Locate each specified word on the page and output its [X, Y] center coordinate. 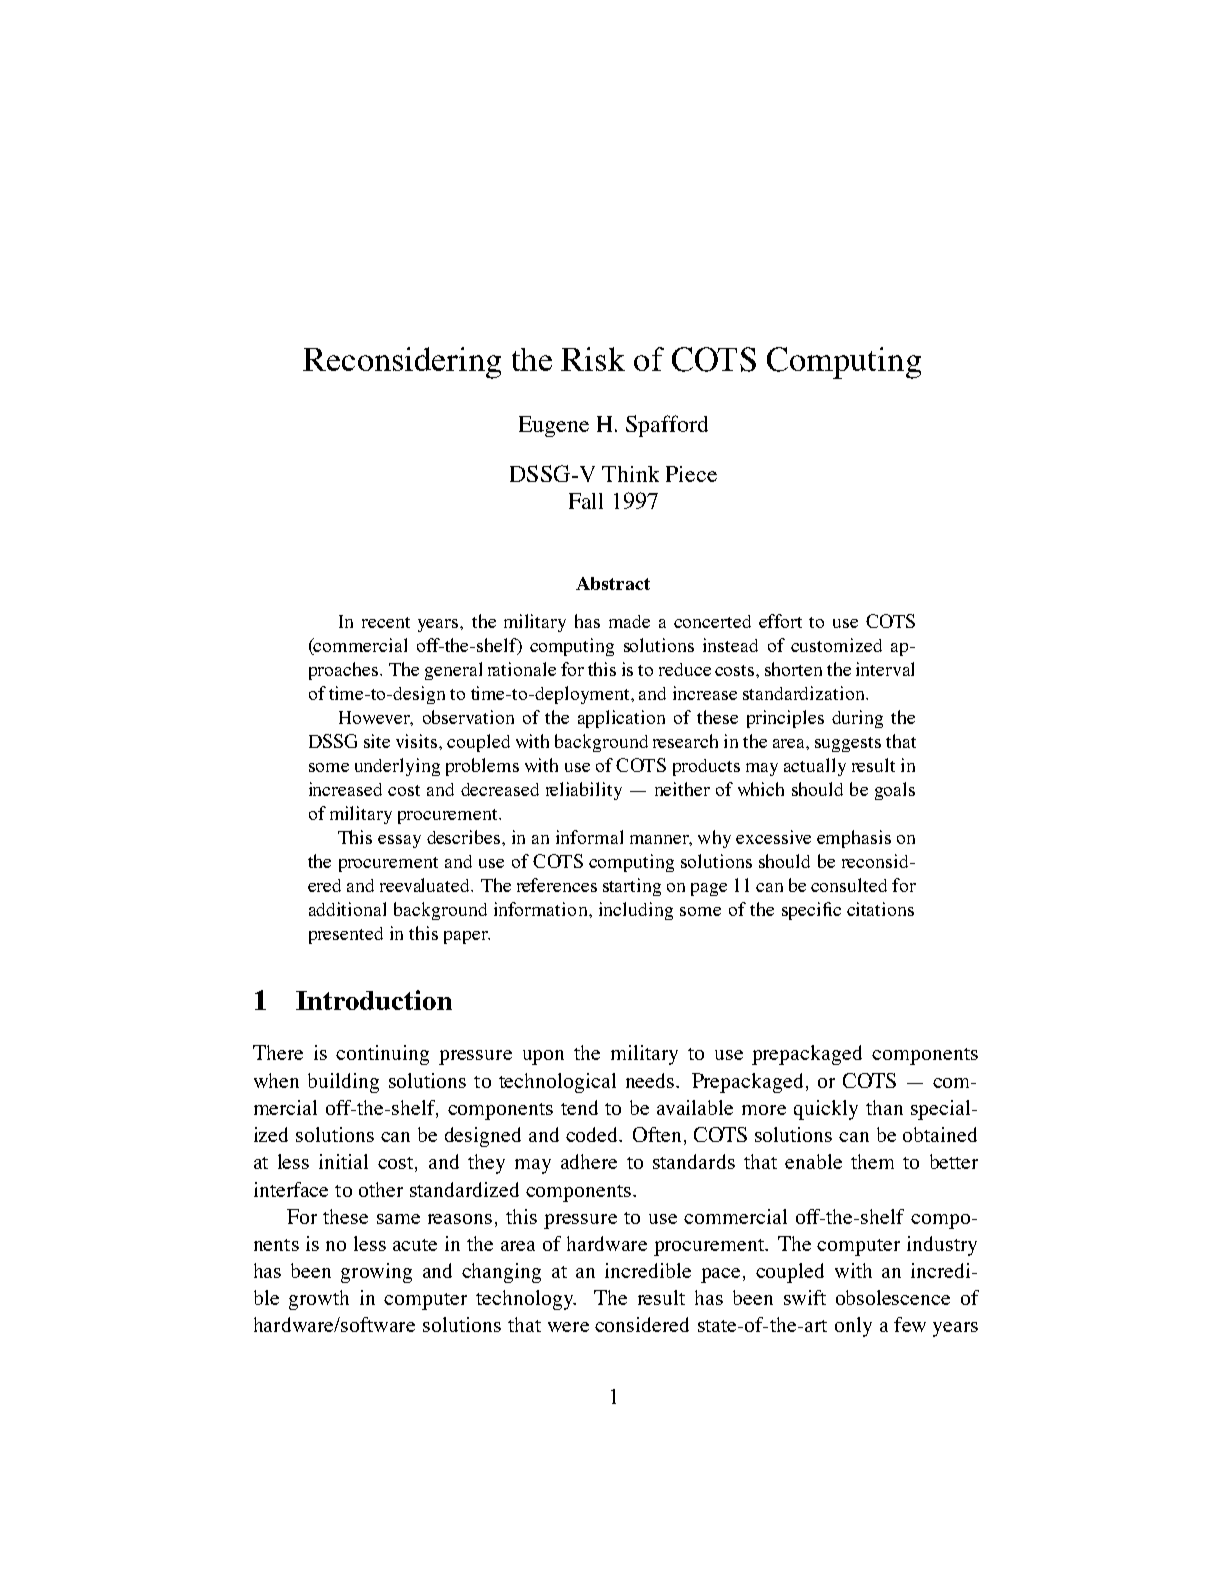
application [621, 719]
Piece [691, 474]
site [377, 741]
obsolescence [893, 1297]
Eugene [554, 426]
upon [543, 1057]
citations [880, 909]
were [568, 1327]
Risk [593, 359]
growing [376, 1273]
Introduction [374, 1000]
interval [885, 669]
